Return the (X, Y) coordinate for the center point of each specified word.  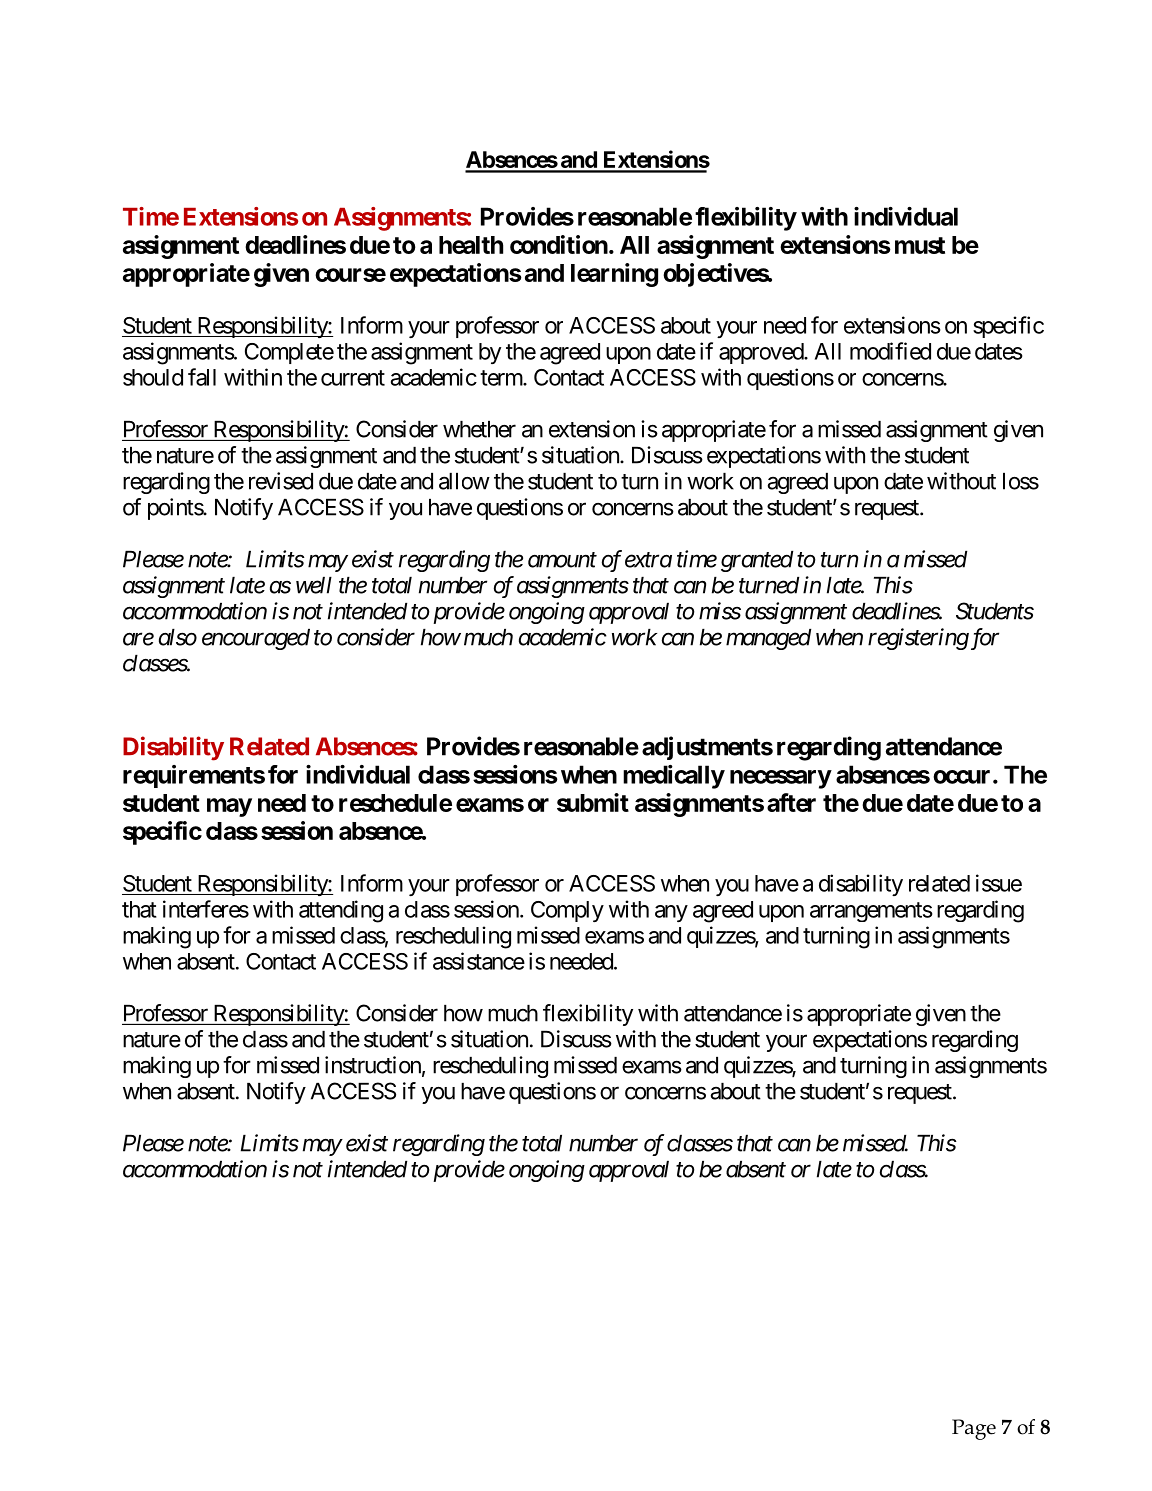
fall (202, 377)
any (671, 913)
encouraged (256, 639)
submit (593, 802)
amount (562, 560)
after (791, 802)
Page (974, 1429)
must (920, 245)
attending (341, 911)
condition (559, 244)
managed (768, 639)
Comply (567, 911)
